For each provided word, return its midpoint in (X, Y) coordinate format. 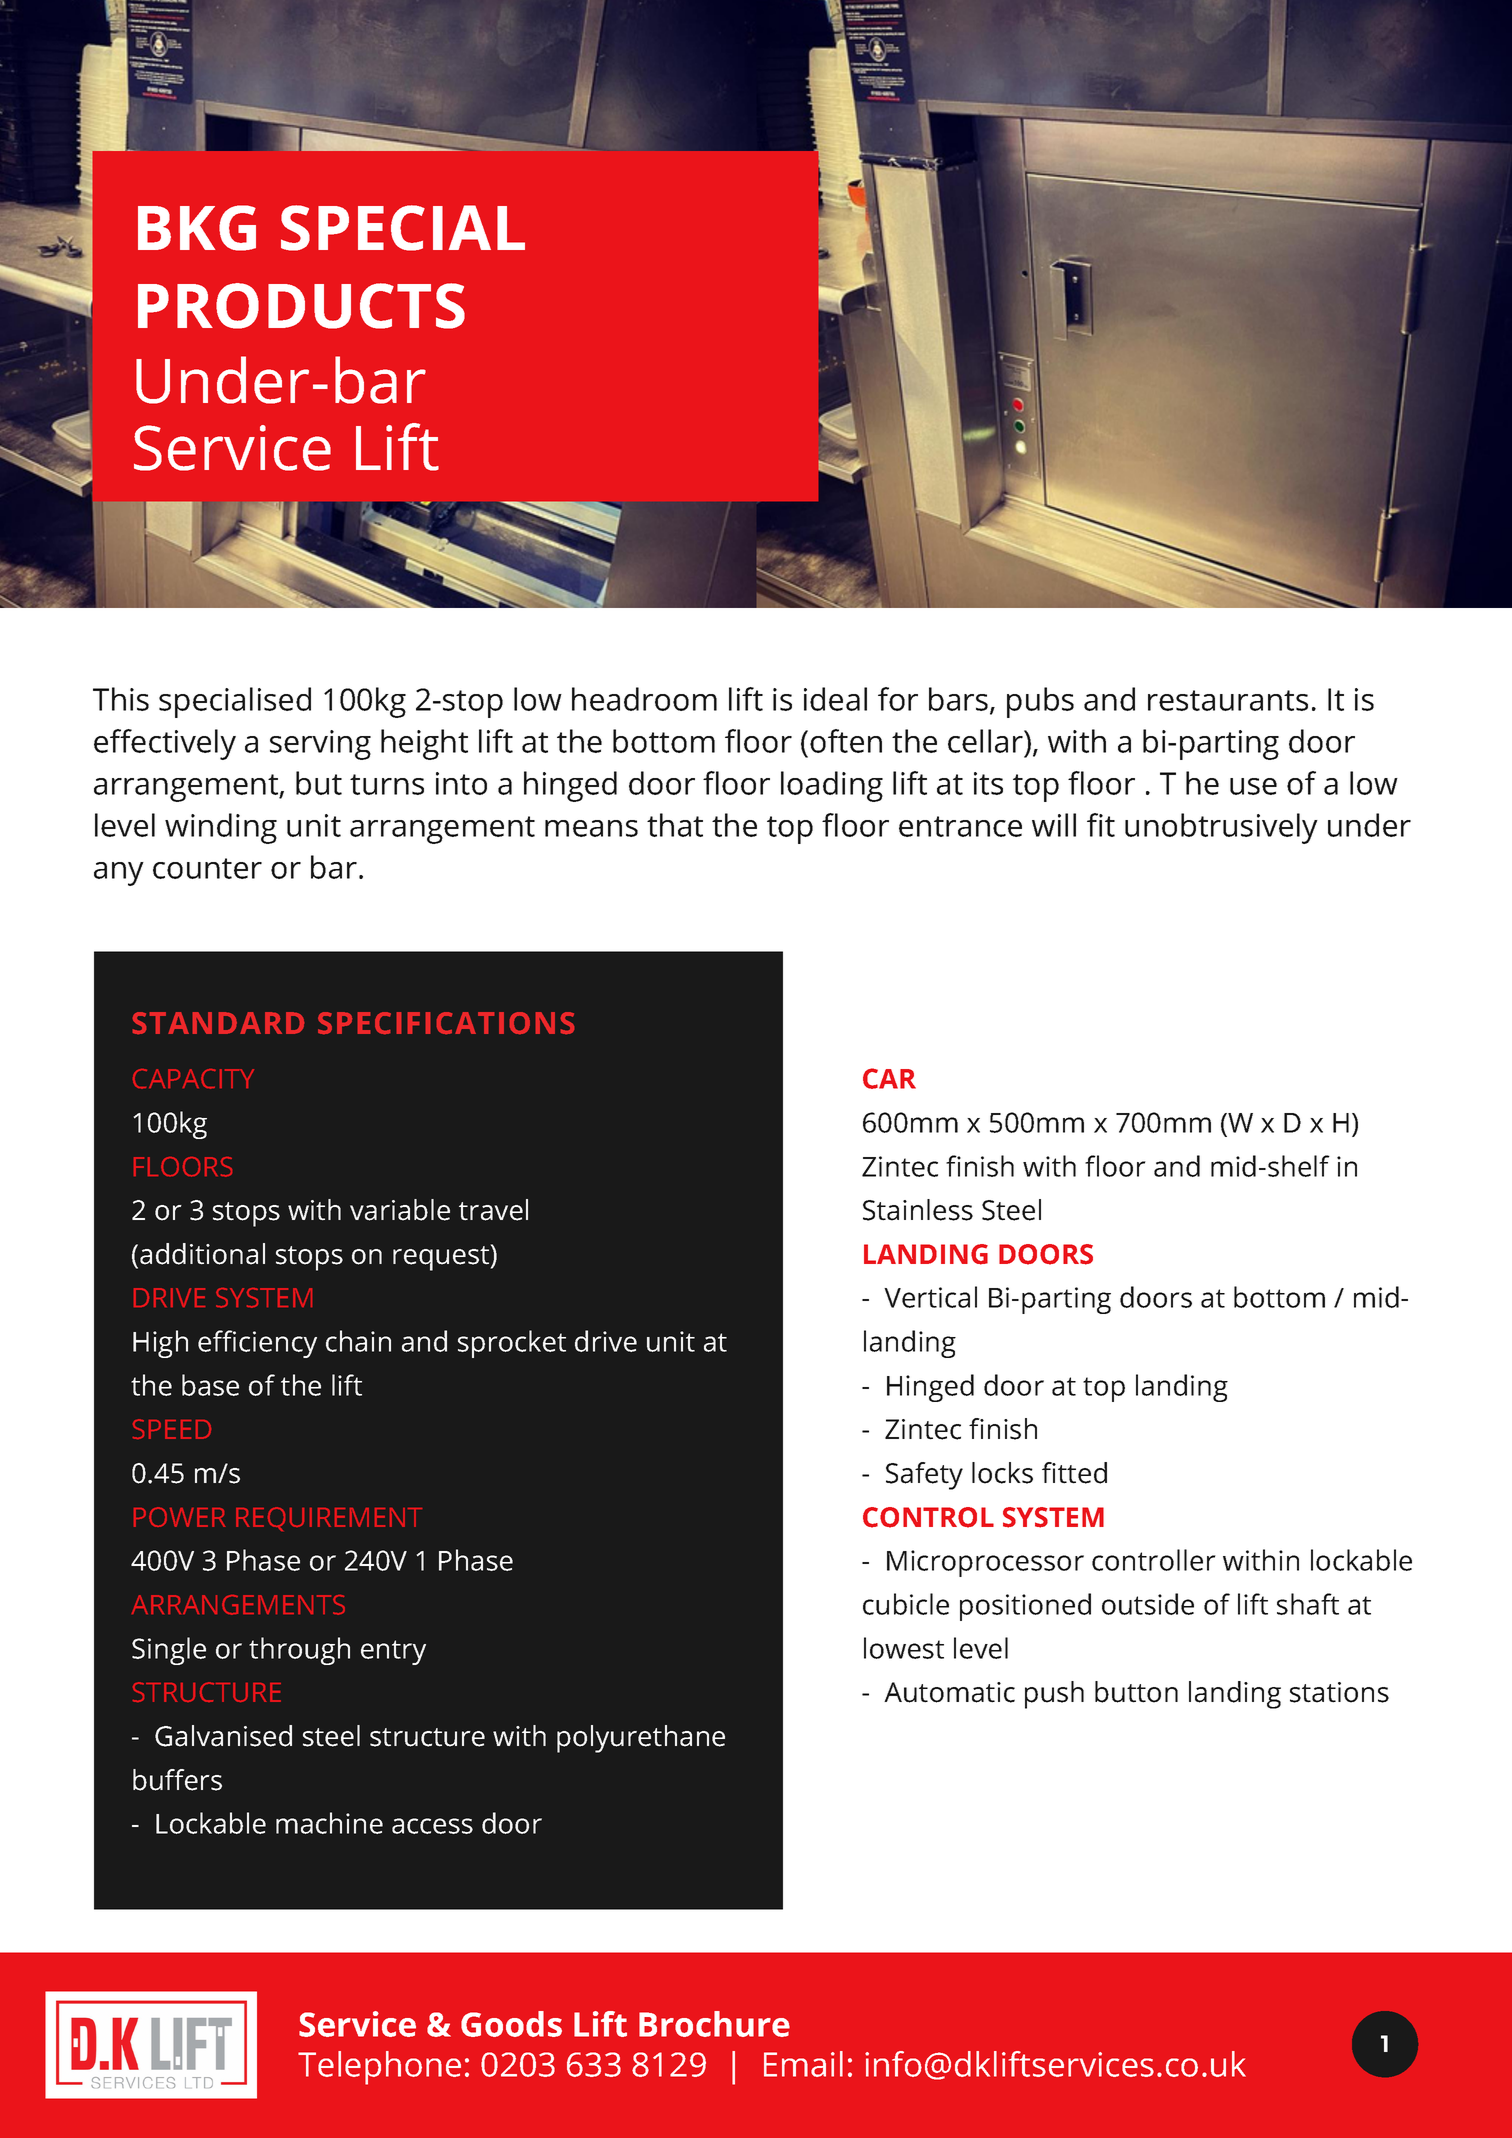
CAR (889, 1078)
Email (803, 2064)
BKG (197, 228)
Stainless (918, 1210)
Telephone (379, 2068)
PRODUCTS (301, 306)
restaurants (1228, 700)
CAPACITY (193, 1079)
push (1054, 1695)
